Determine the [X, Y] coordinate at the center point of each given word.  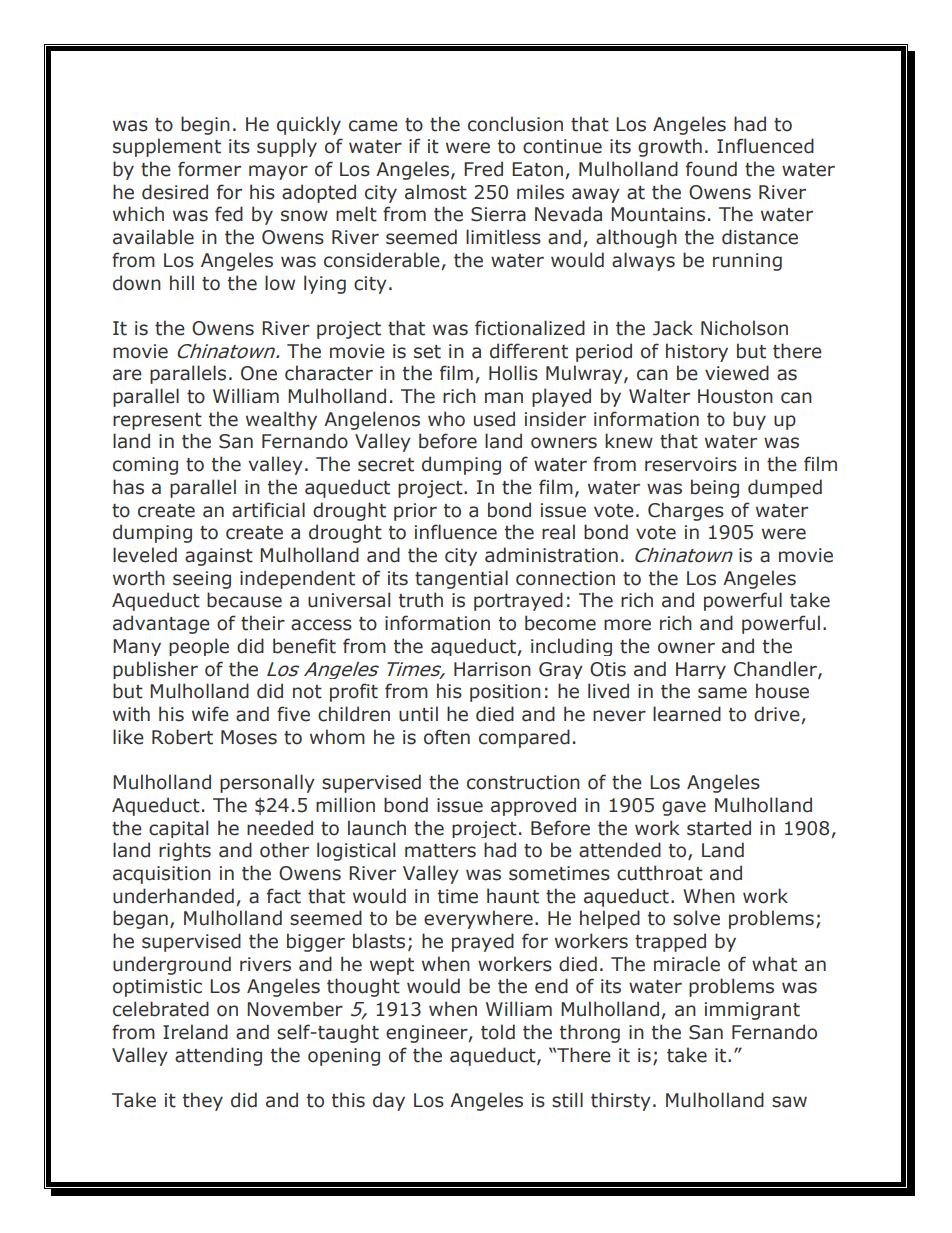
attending [218, 1056]
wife [210, 714]
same [722, 693]
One [259, 373]
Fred [483, 169]
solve [696, 918]
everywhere [478, 919]
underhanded [173, 896]
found [711, 169]
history [697, 352]
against [219, 557]
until [418, 714]
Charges [686, 511]
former [209, 169]
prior [415, 512]
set [427, 352]
